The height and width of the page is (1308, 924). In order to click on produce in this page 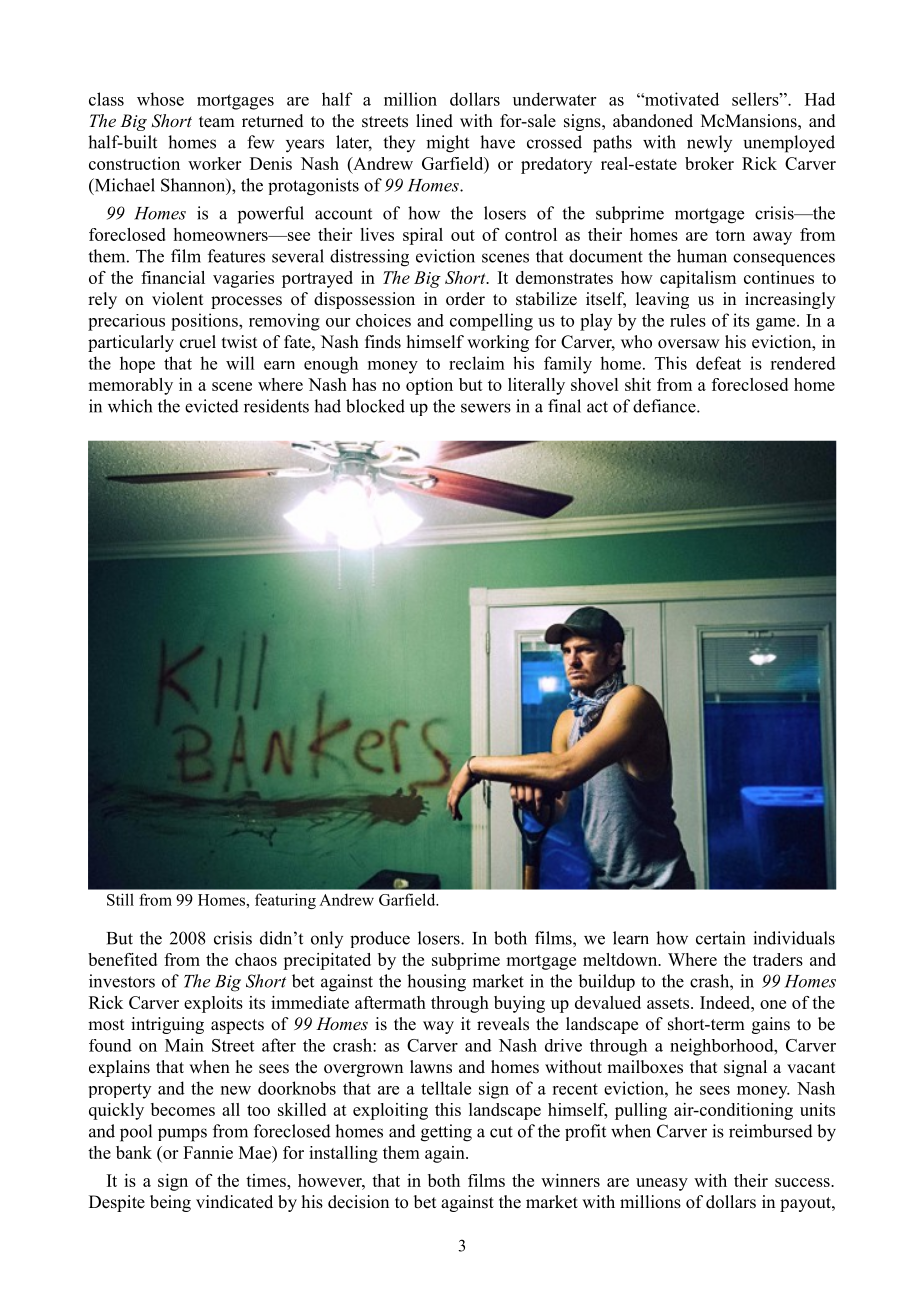, I will do `click(380, 939)`.
